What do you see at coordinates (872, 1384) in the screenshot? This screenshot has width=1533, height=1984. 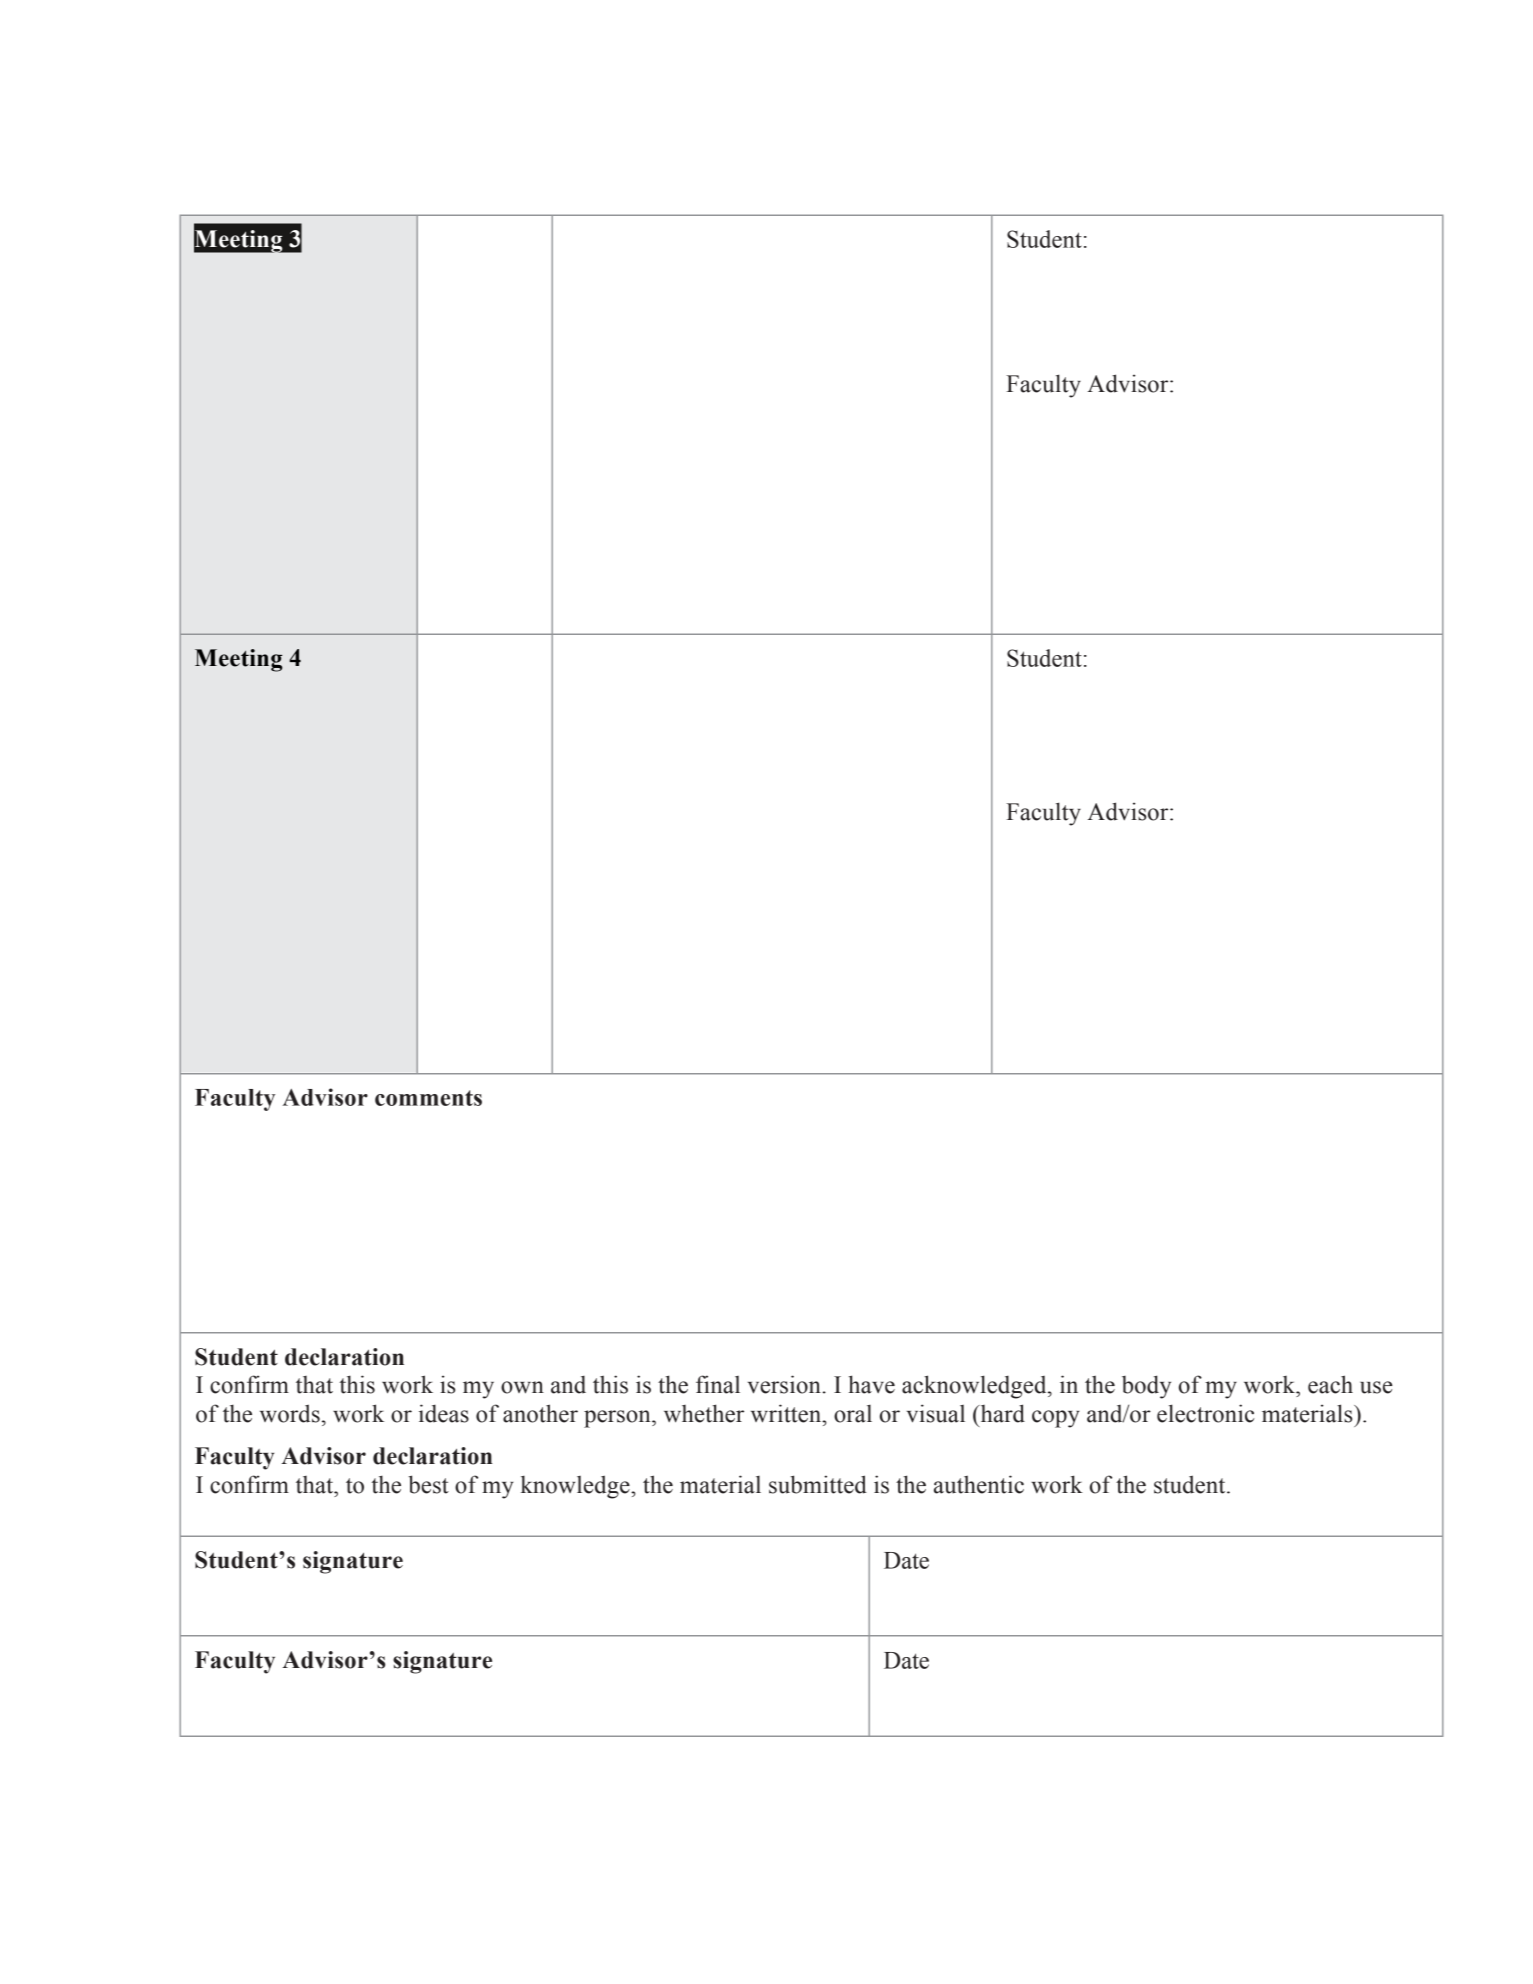 I see `have` at bounding box center [872, 1384].
